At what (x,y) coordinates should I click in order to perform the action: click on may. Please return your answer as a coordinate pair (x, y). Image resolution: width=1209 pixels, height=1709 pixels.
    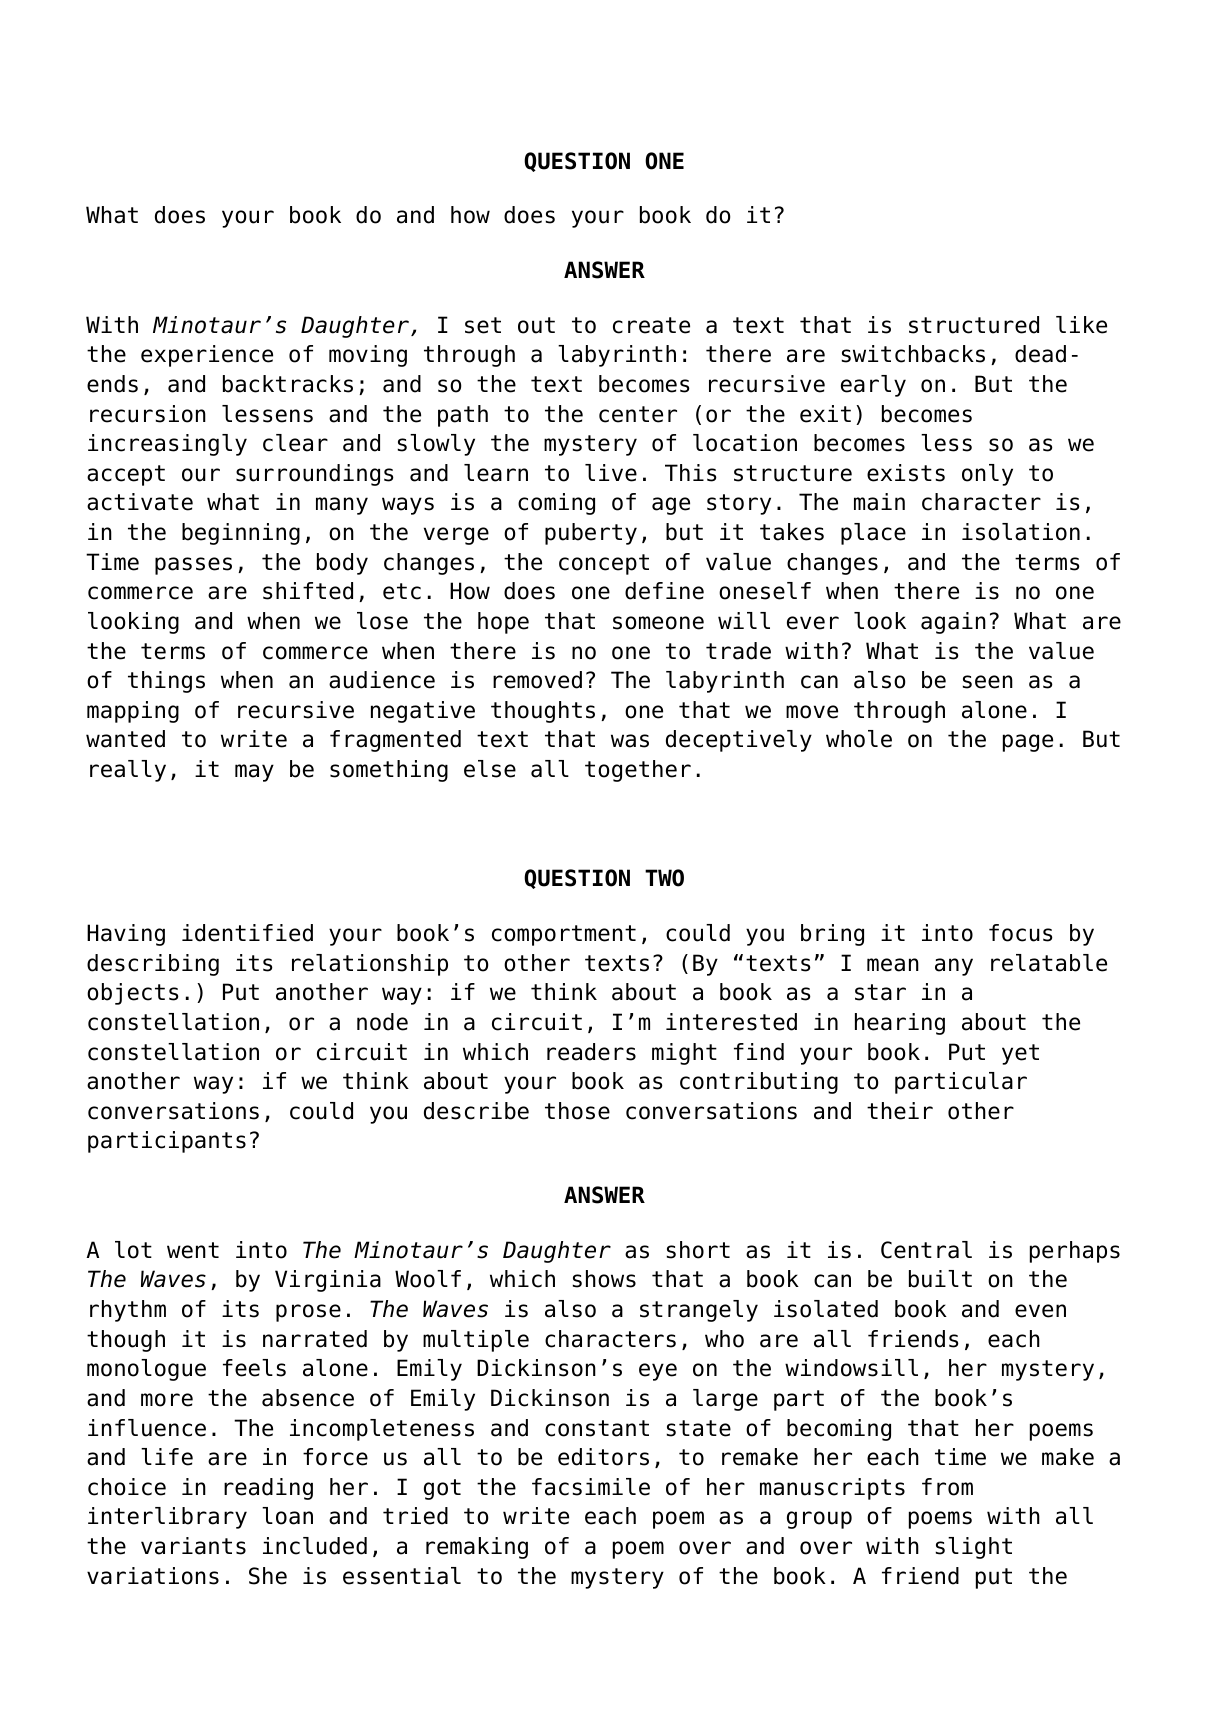
    Looking at the image, I should click on (254, 773).
